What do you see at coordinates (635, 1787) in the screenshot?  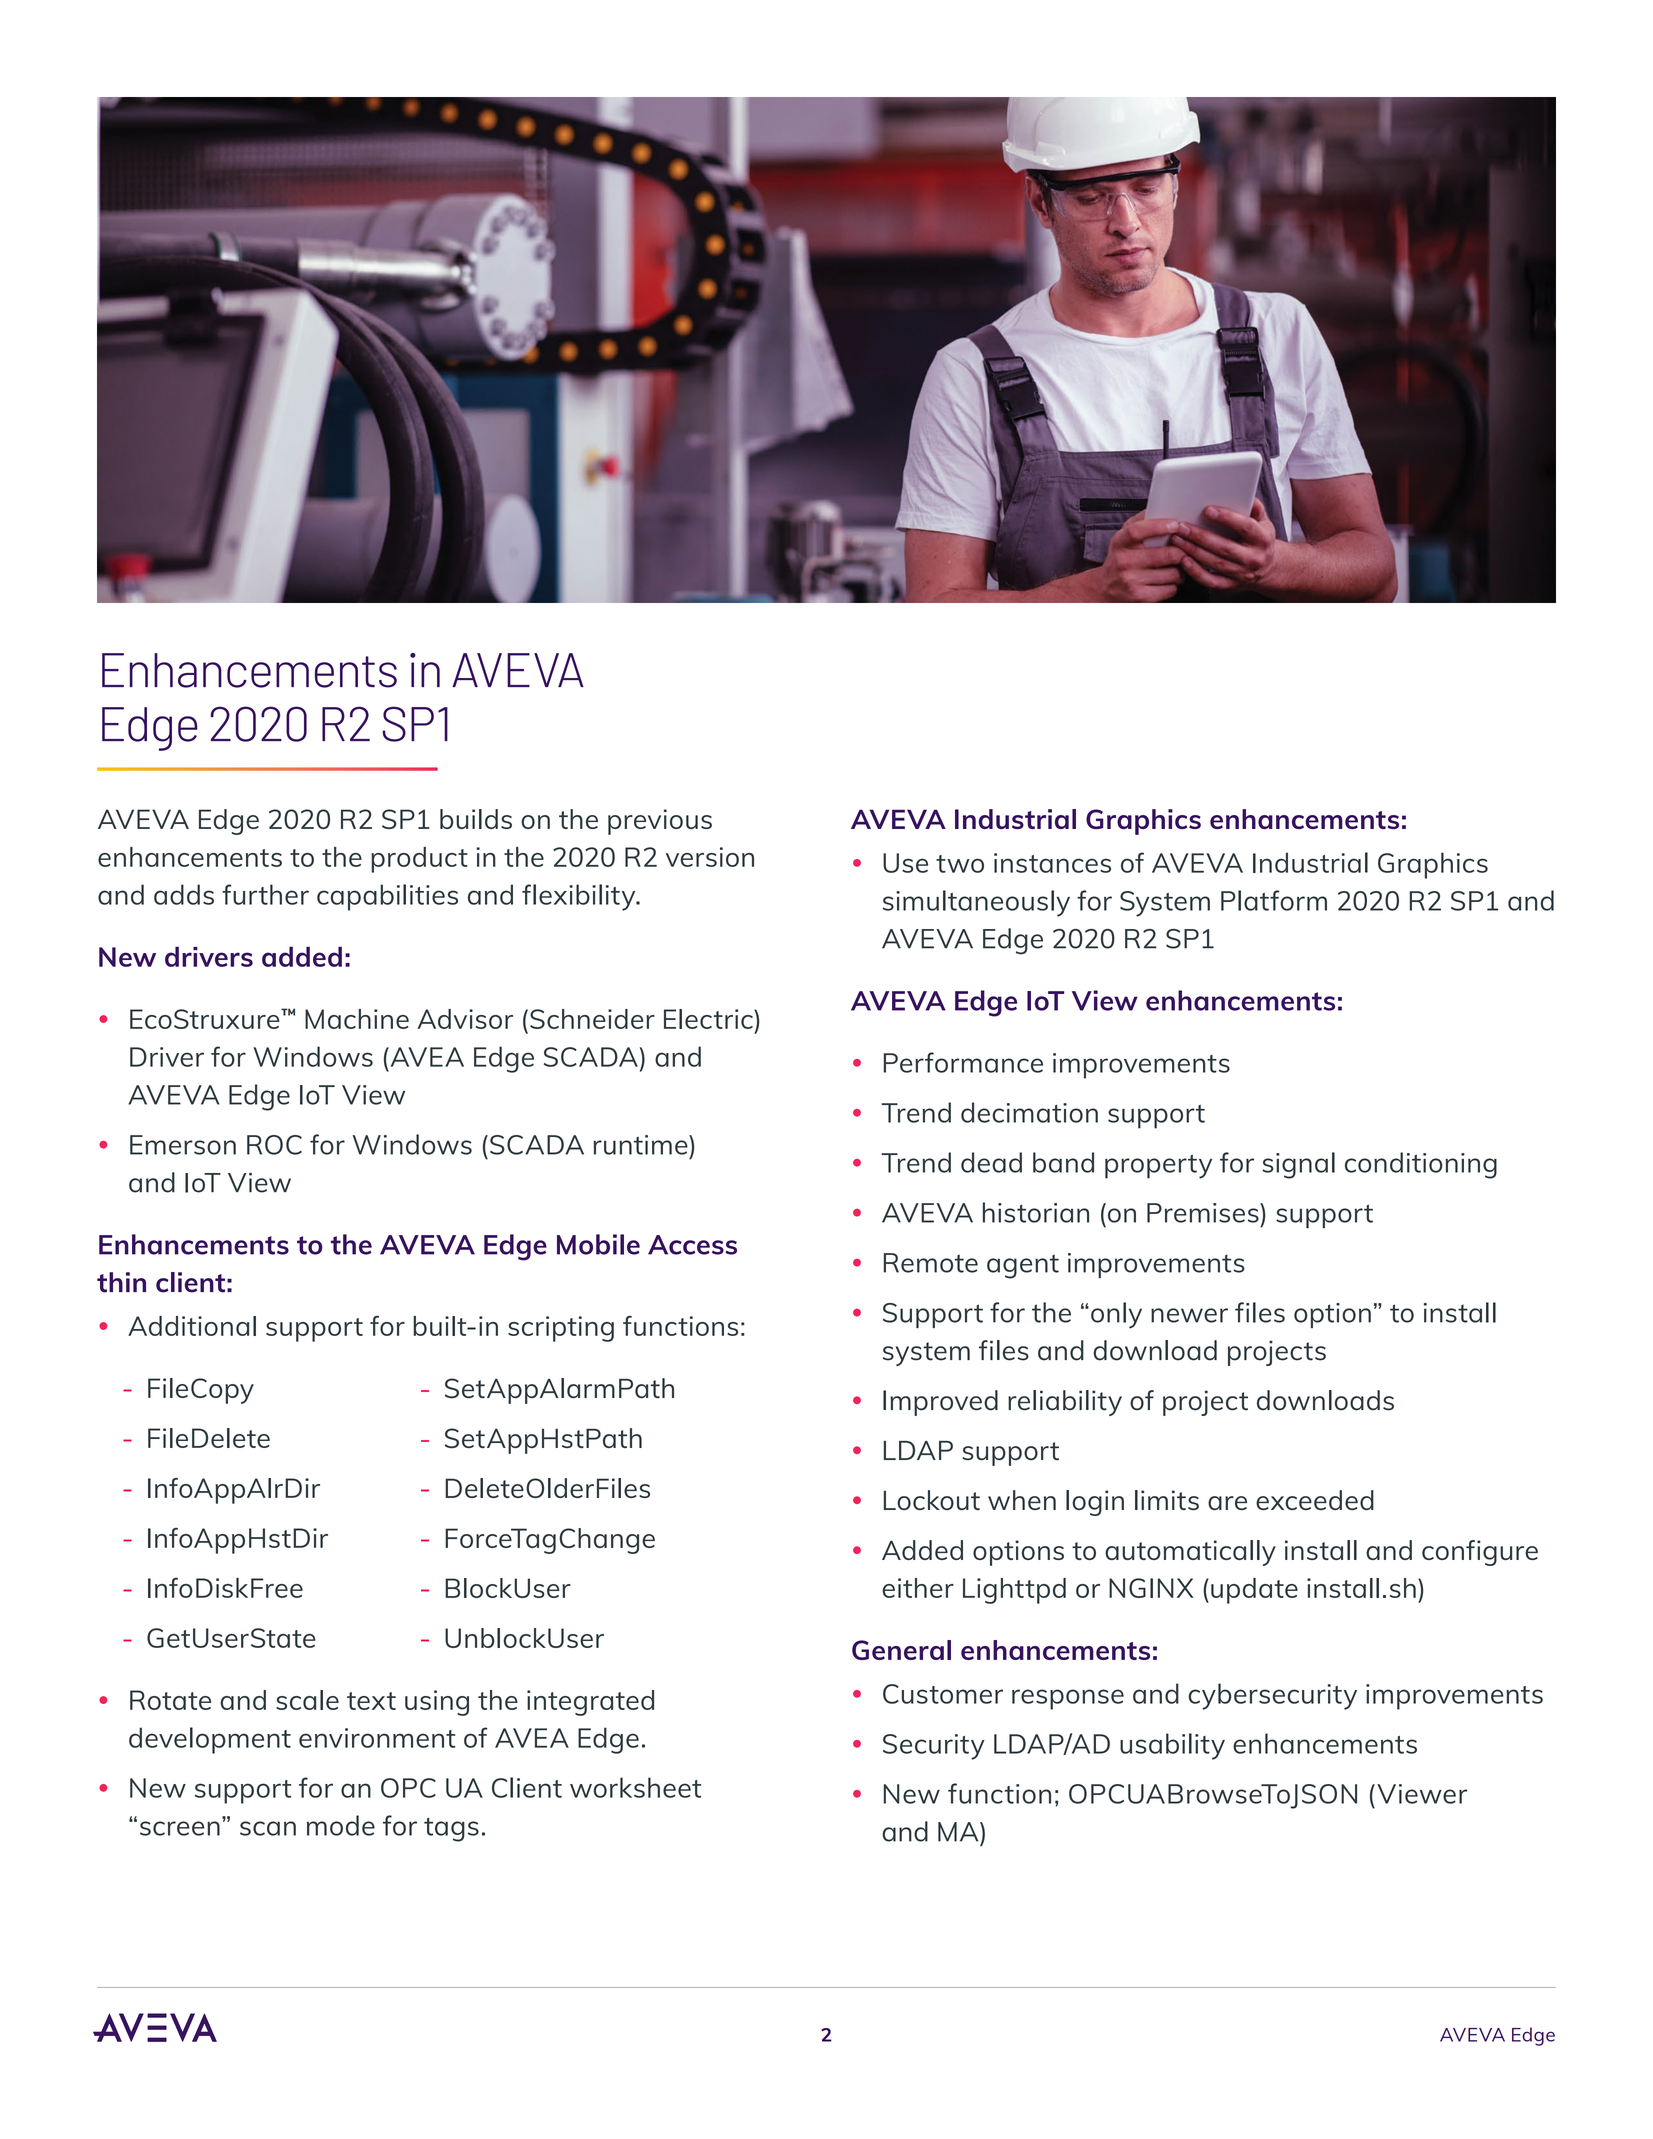 I see `worksheet` at bounding box center [635, 1787].
